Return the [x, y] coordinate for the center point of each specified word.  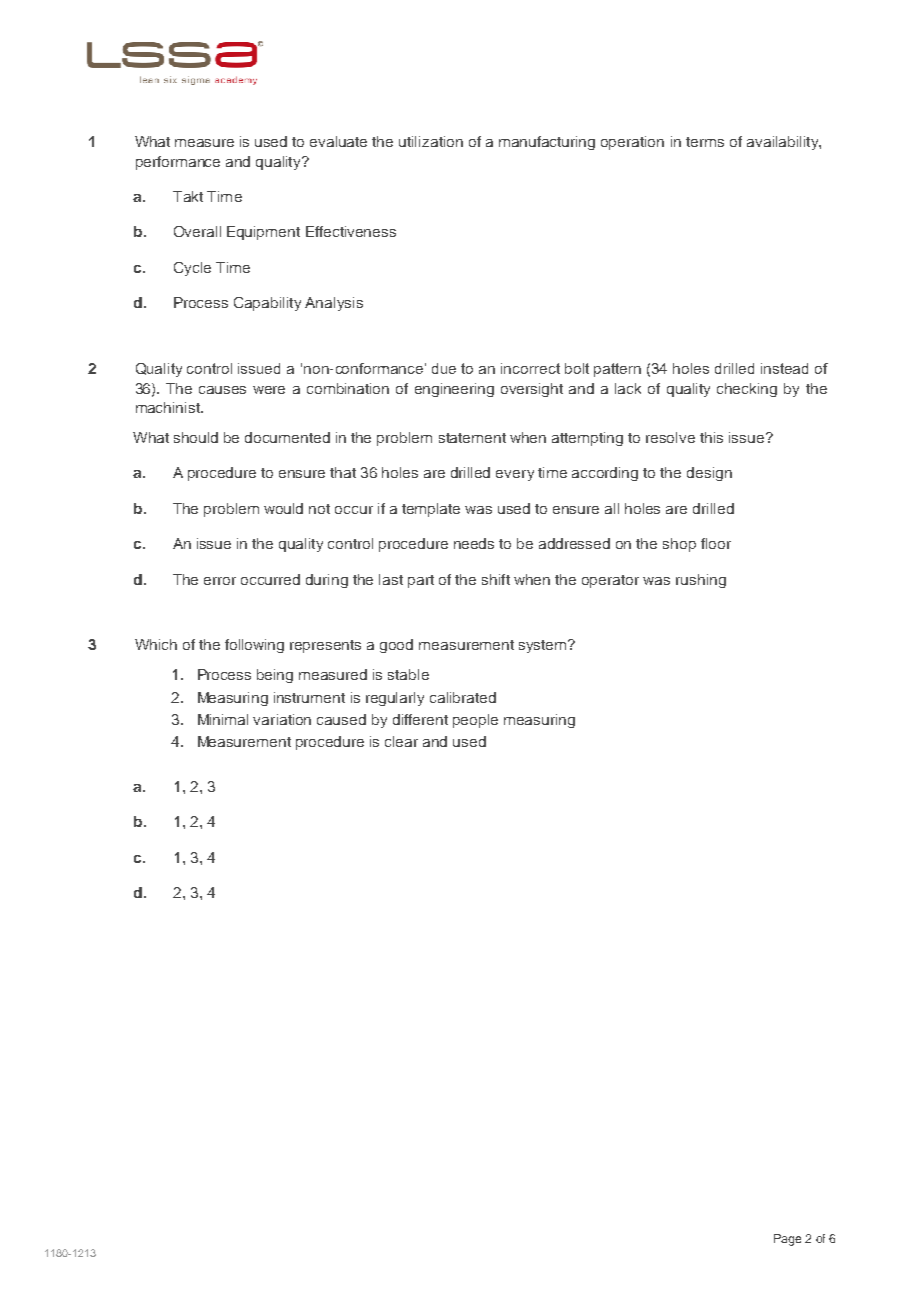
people [475, 721]
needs [474, 543]
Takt [188, 196]
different [420, 719]
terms [705, 142]
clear [401, 741]
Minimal [223, 719]
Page [787, 1240]
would [283, 508]
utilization [431, 141]
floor [716, 543]
